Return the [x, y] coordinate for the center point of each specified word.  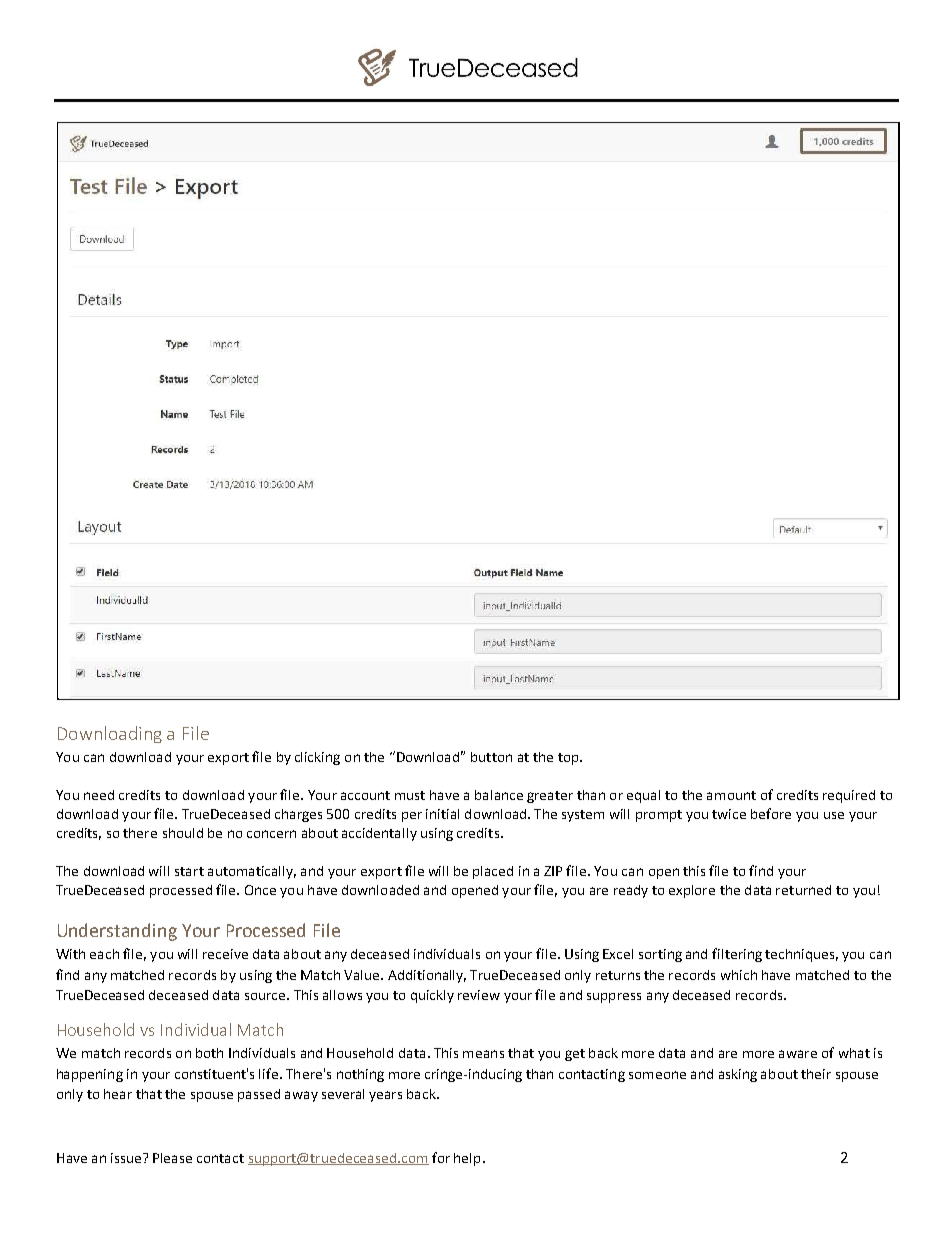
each [104, 954]
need [99, 795]
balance [499, 795]
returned [803, 890]
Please [172, 1158]
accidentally [379, 834]
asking [738, 1075]
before [771, 813]
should [183, 833]
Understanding [117, 932]
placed [493, 872]
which [739, 975]
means [483, 1054]
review [479, 995]
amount [731, 795]
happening [90, 1075]
